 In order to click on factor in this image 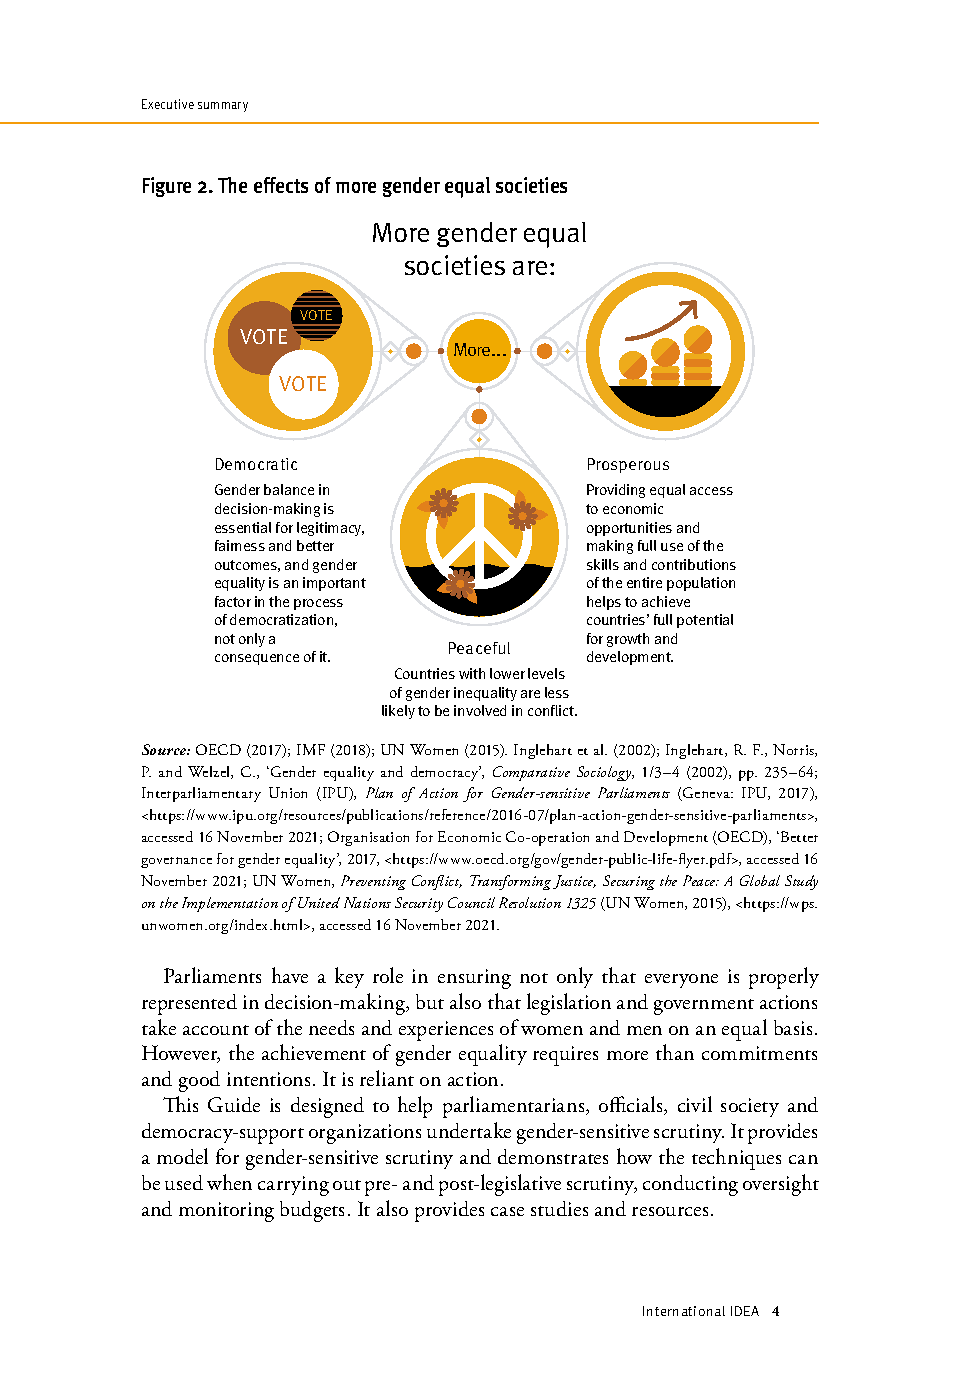, I will do `click(233, 601)`.
